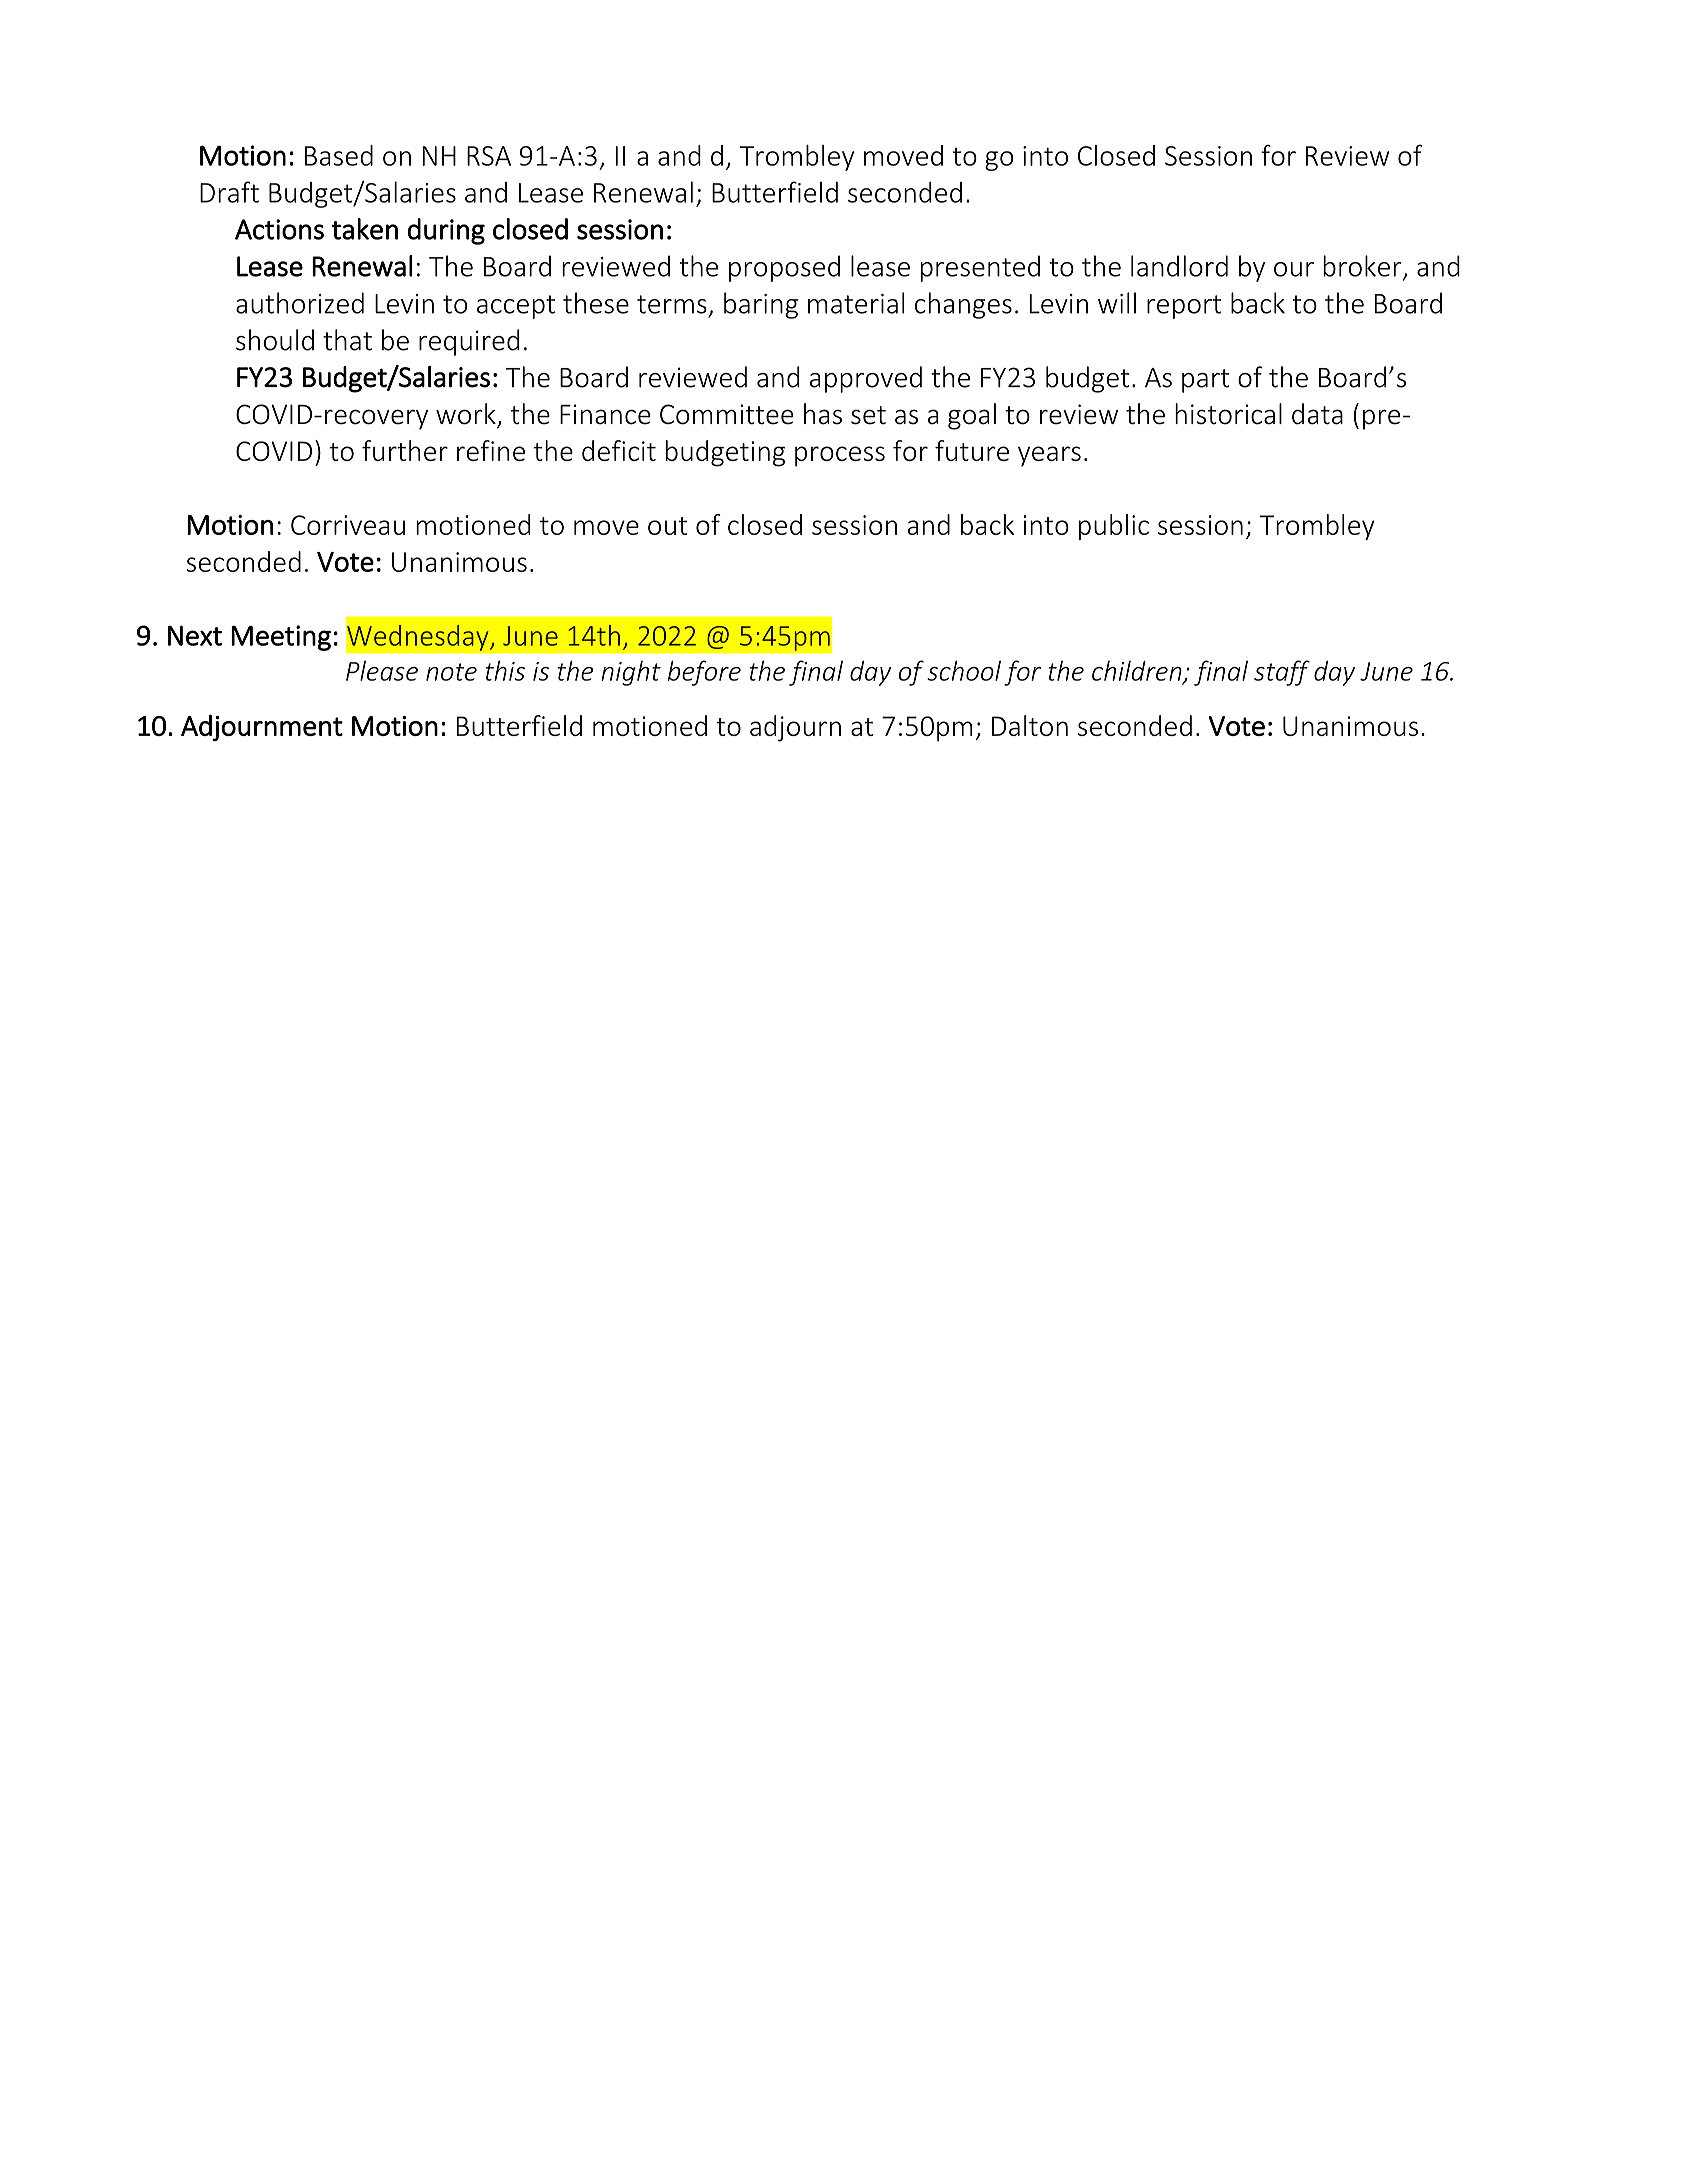 The image size is (1682, 2176). Describe the element at coordinates (1179, 266) in the page. I see `landlord` at that location.
